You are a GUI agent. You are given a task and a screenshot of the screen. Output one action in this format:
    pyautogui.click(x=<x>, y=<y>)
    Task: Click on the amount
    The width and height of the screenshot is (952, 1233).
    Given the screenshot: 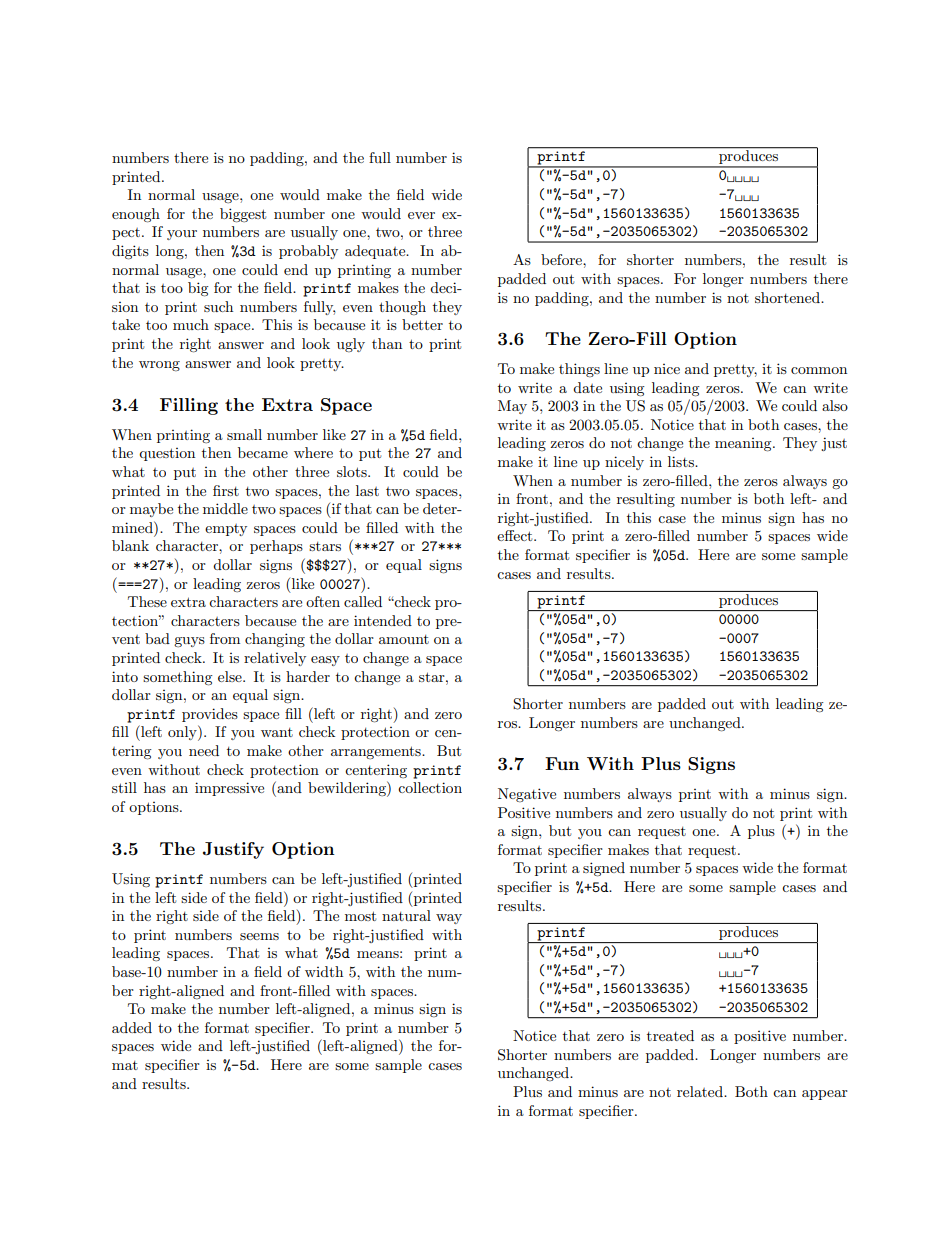 What is the action you would take?
    pyautogui.click(x=404, y=639)
